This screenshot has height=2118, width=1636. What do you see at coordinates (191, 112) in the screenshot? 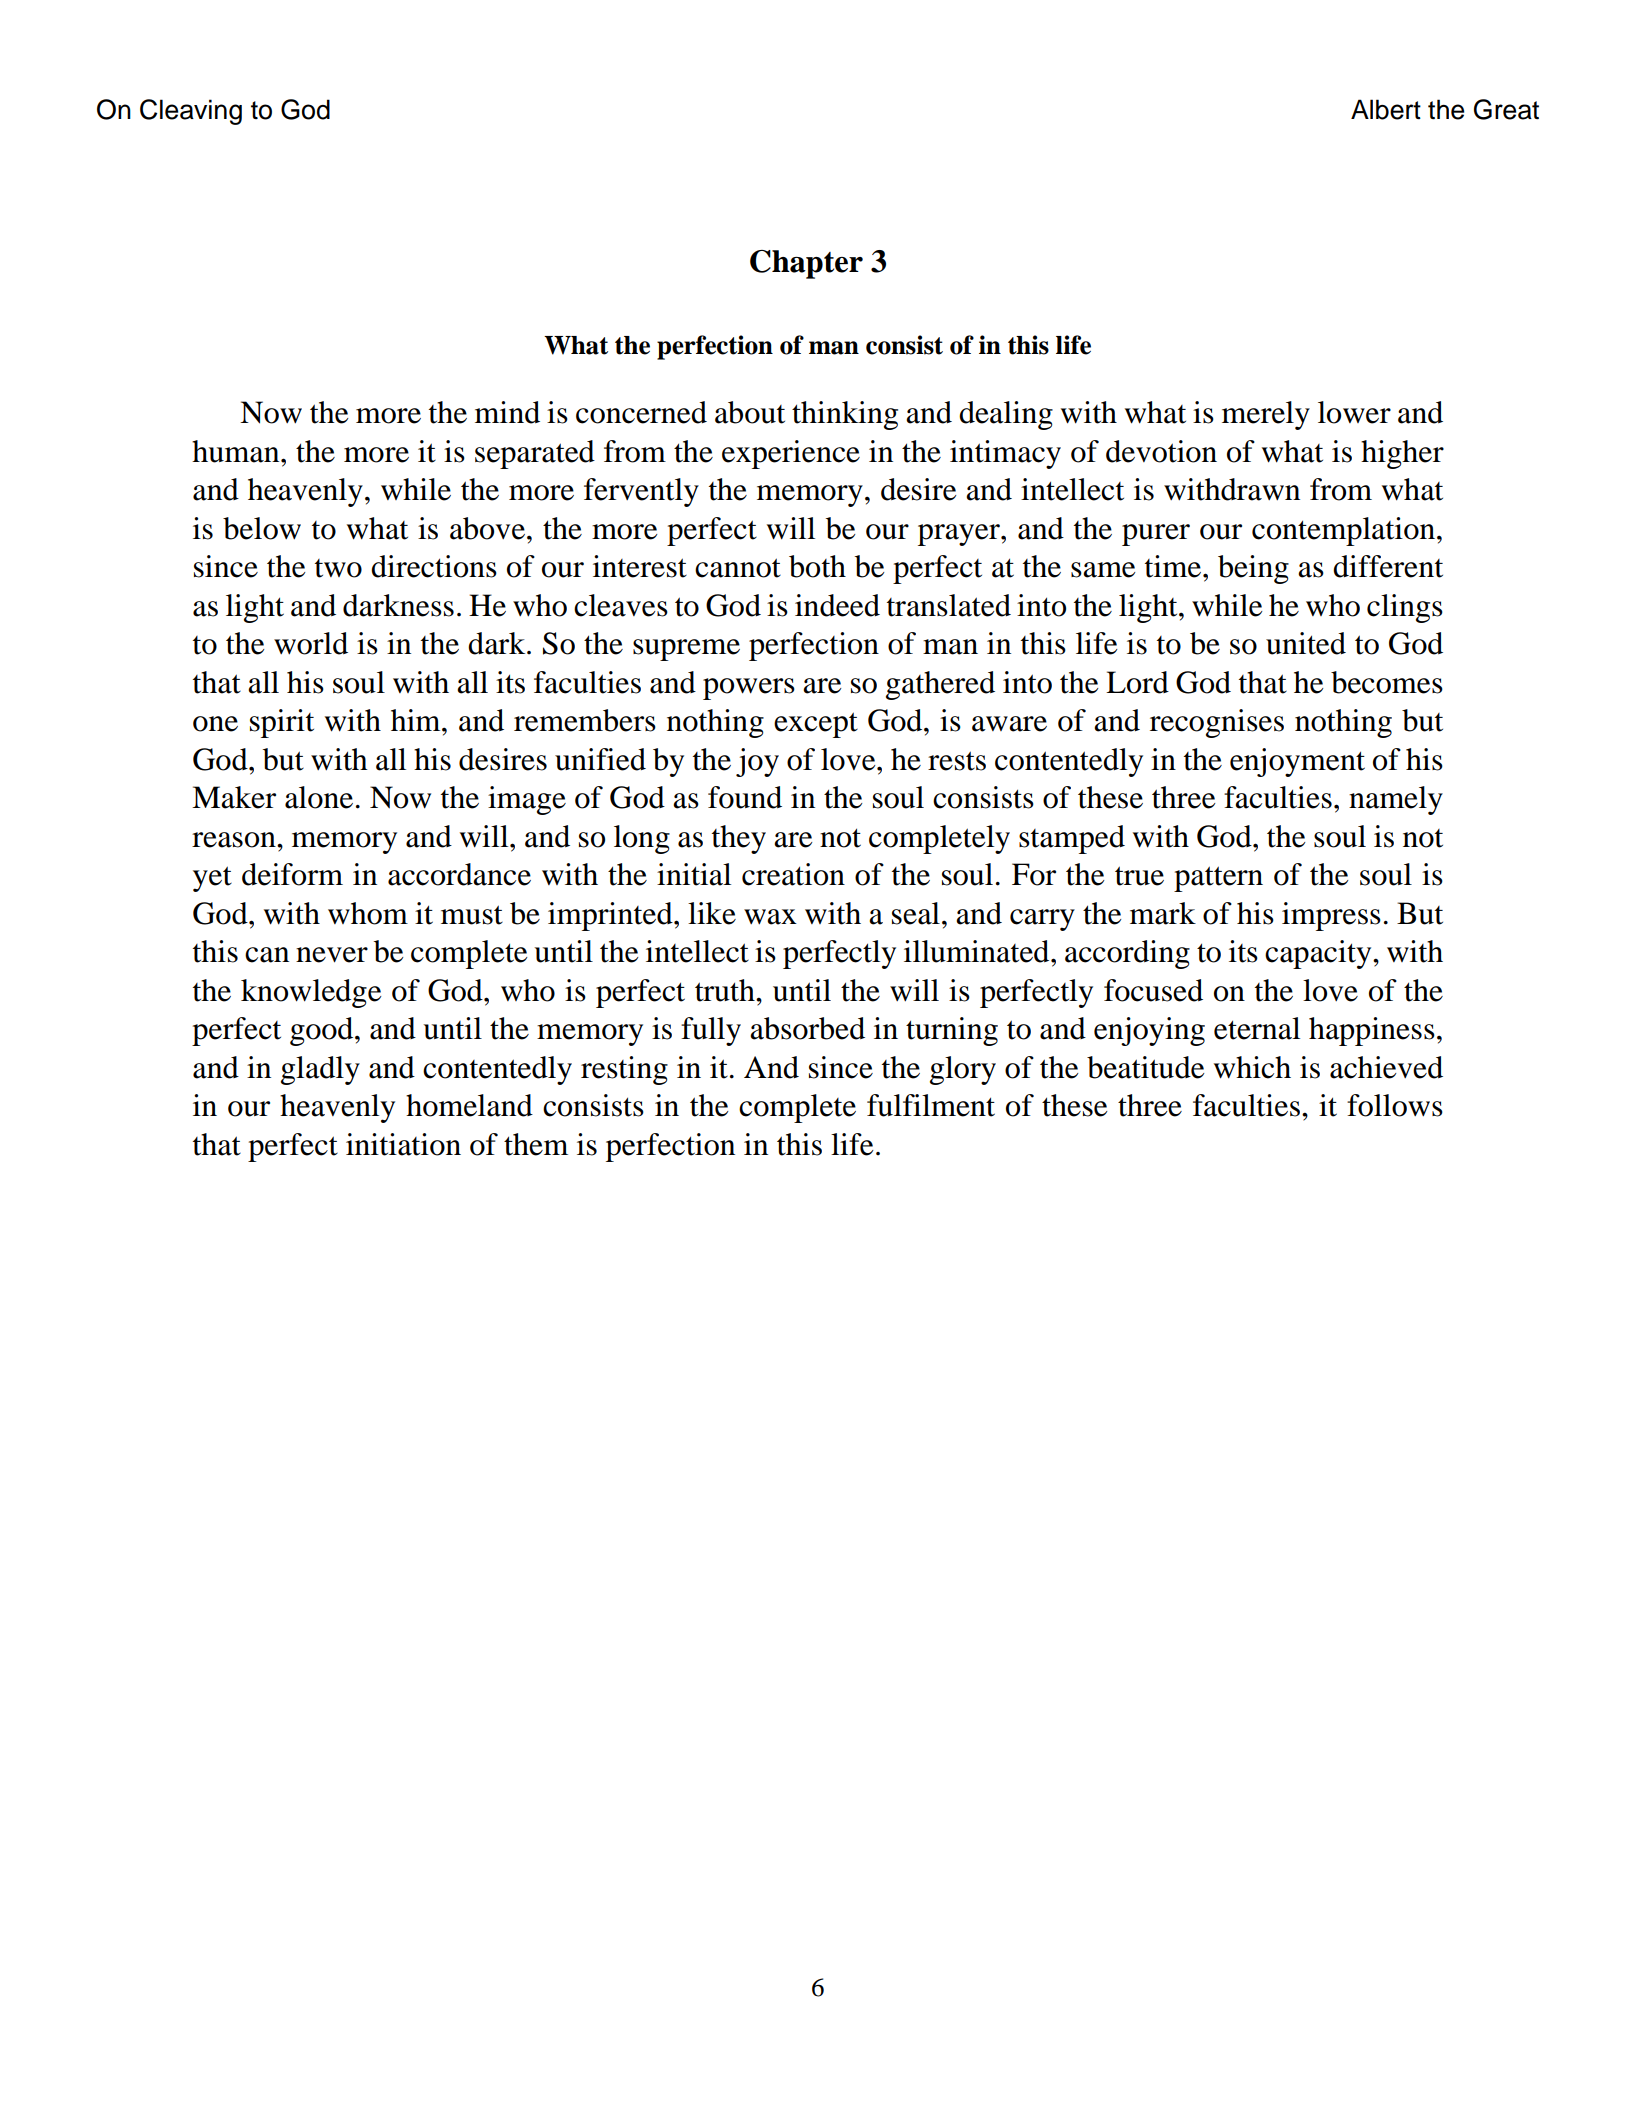
I see `Cleaving` at bounding box center [191, 112].
